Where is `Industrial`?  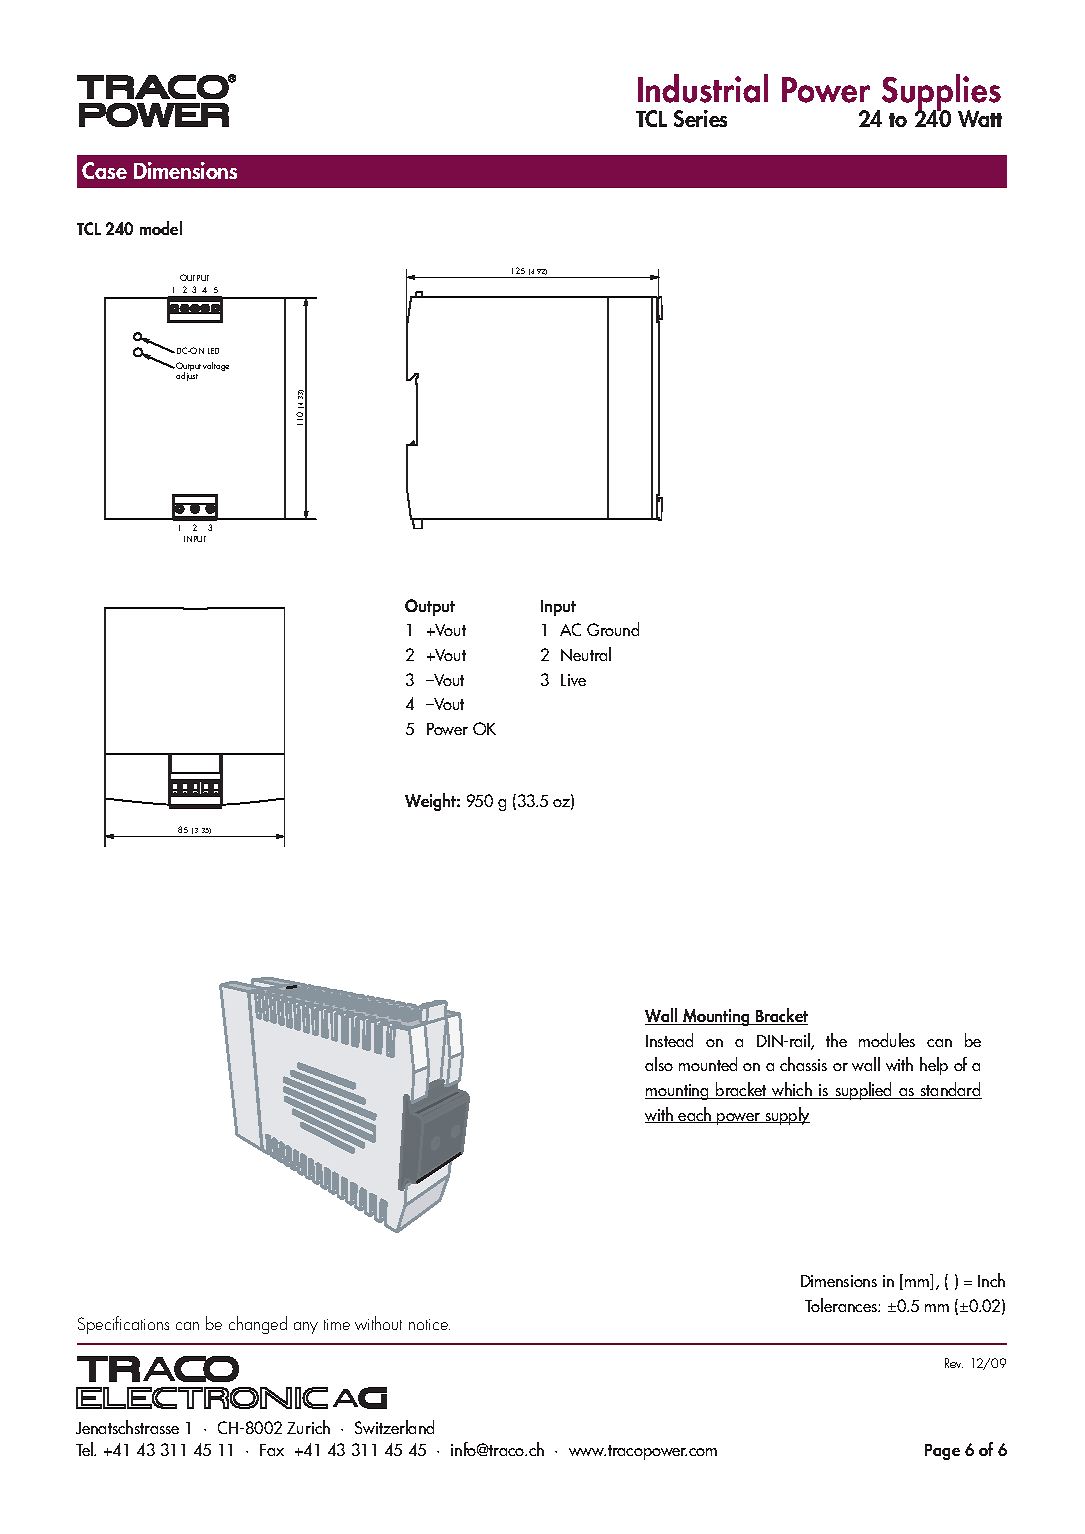
Industrial is located at coordinates (703, 88).
